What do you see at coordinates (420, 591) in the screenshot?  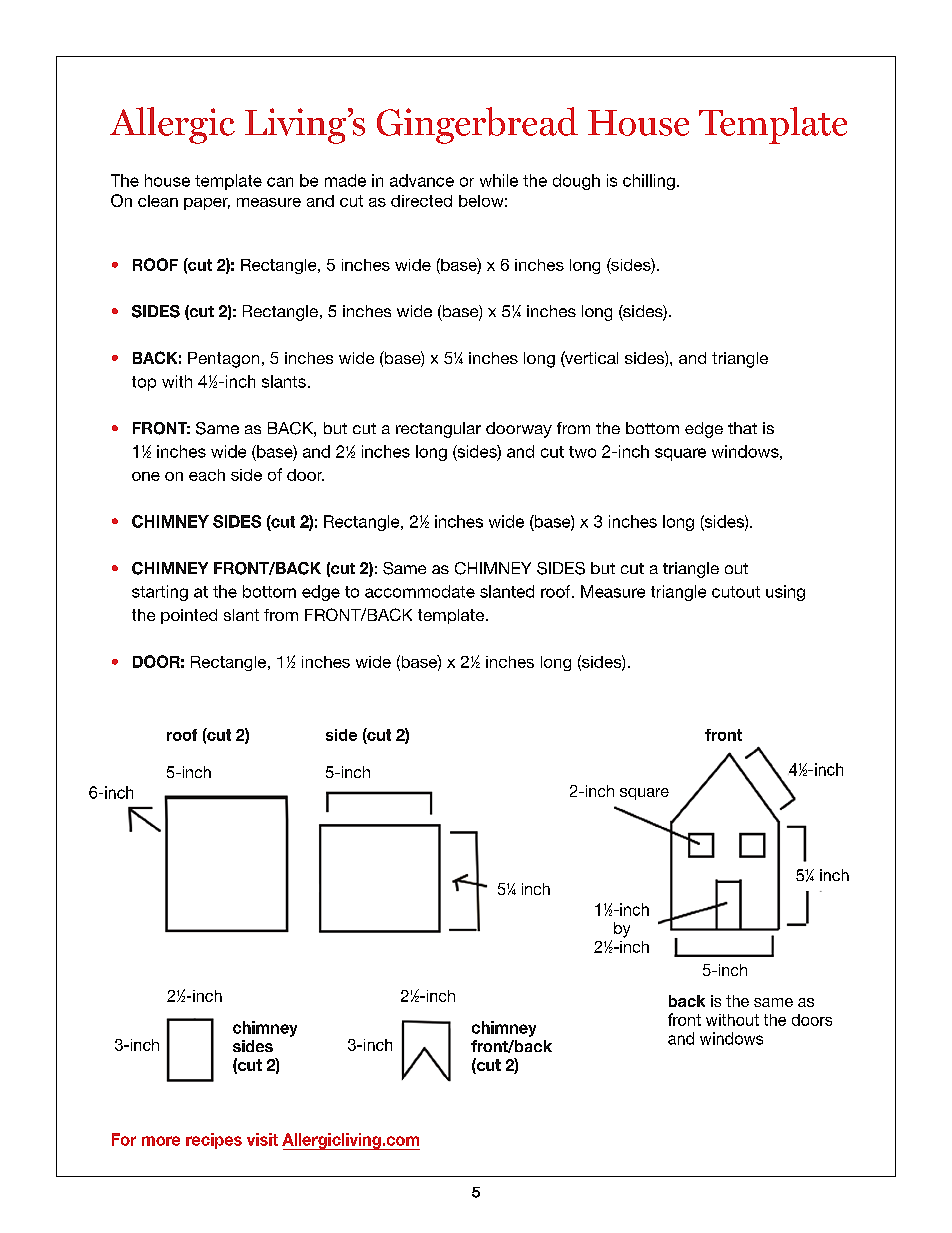 I see `accommodate` at bounding box center [420, 591].
